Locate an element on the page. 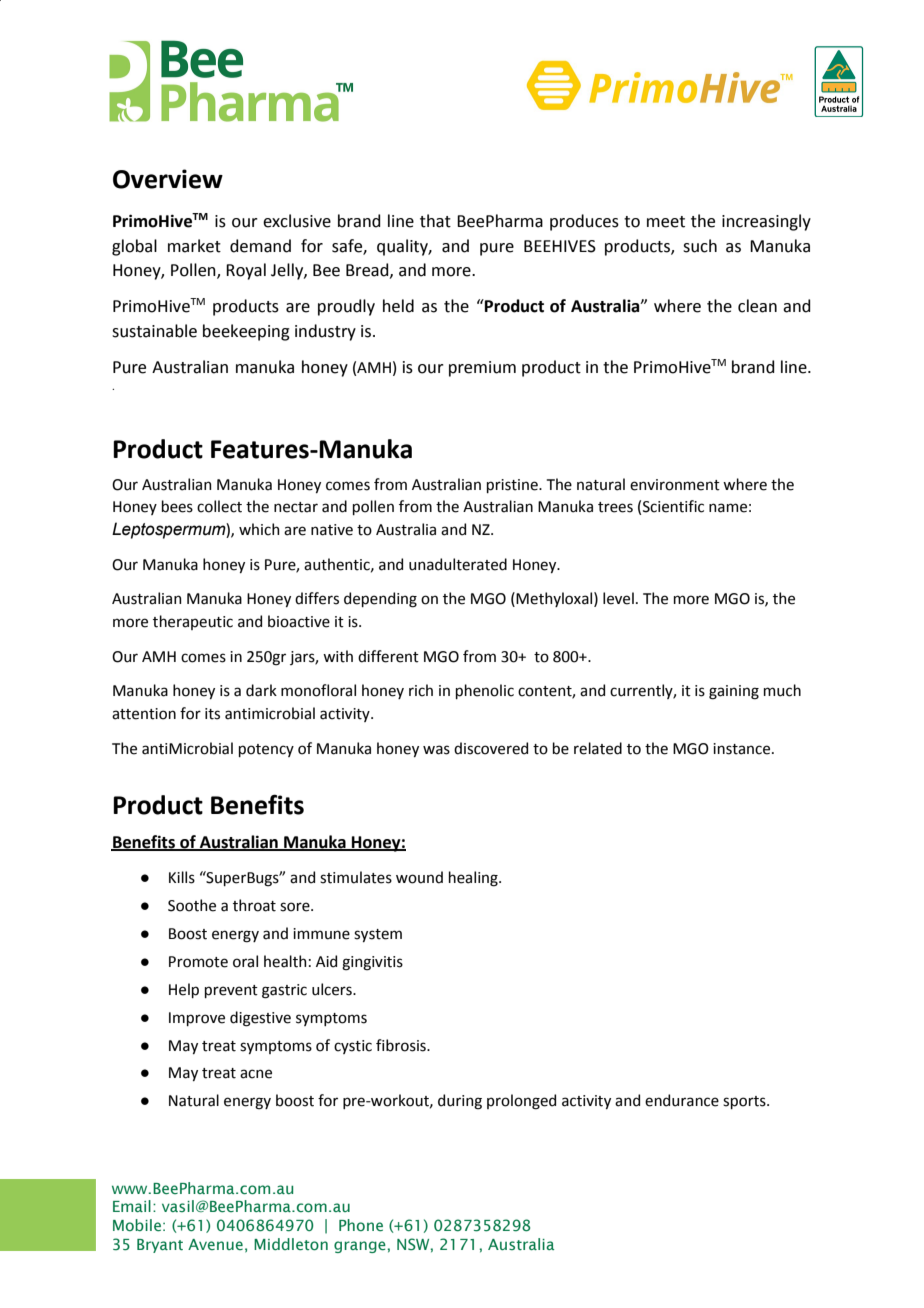 The height and width of the image is (1308, 924). Avenue is located at coordinates (215, 1244).
